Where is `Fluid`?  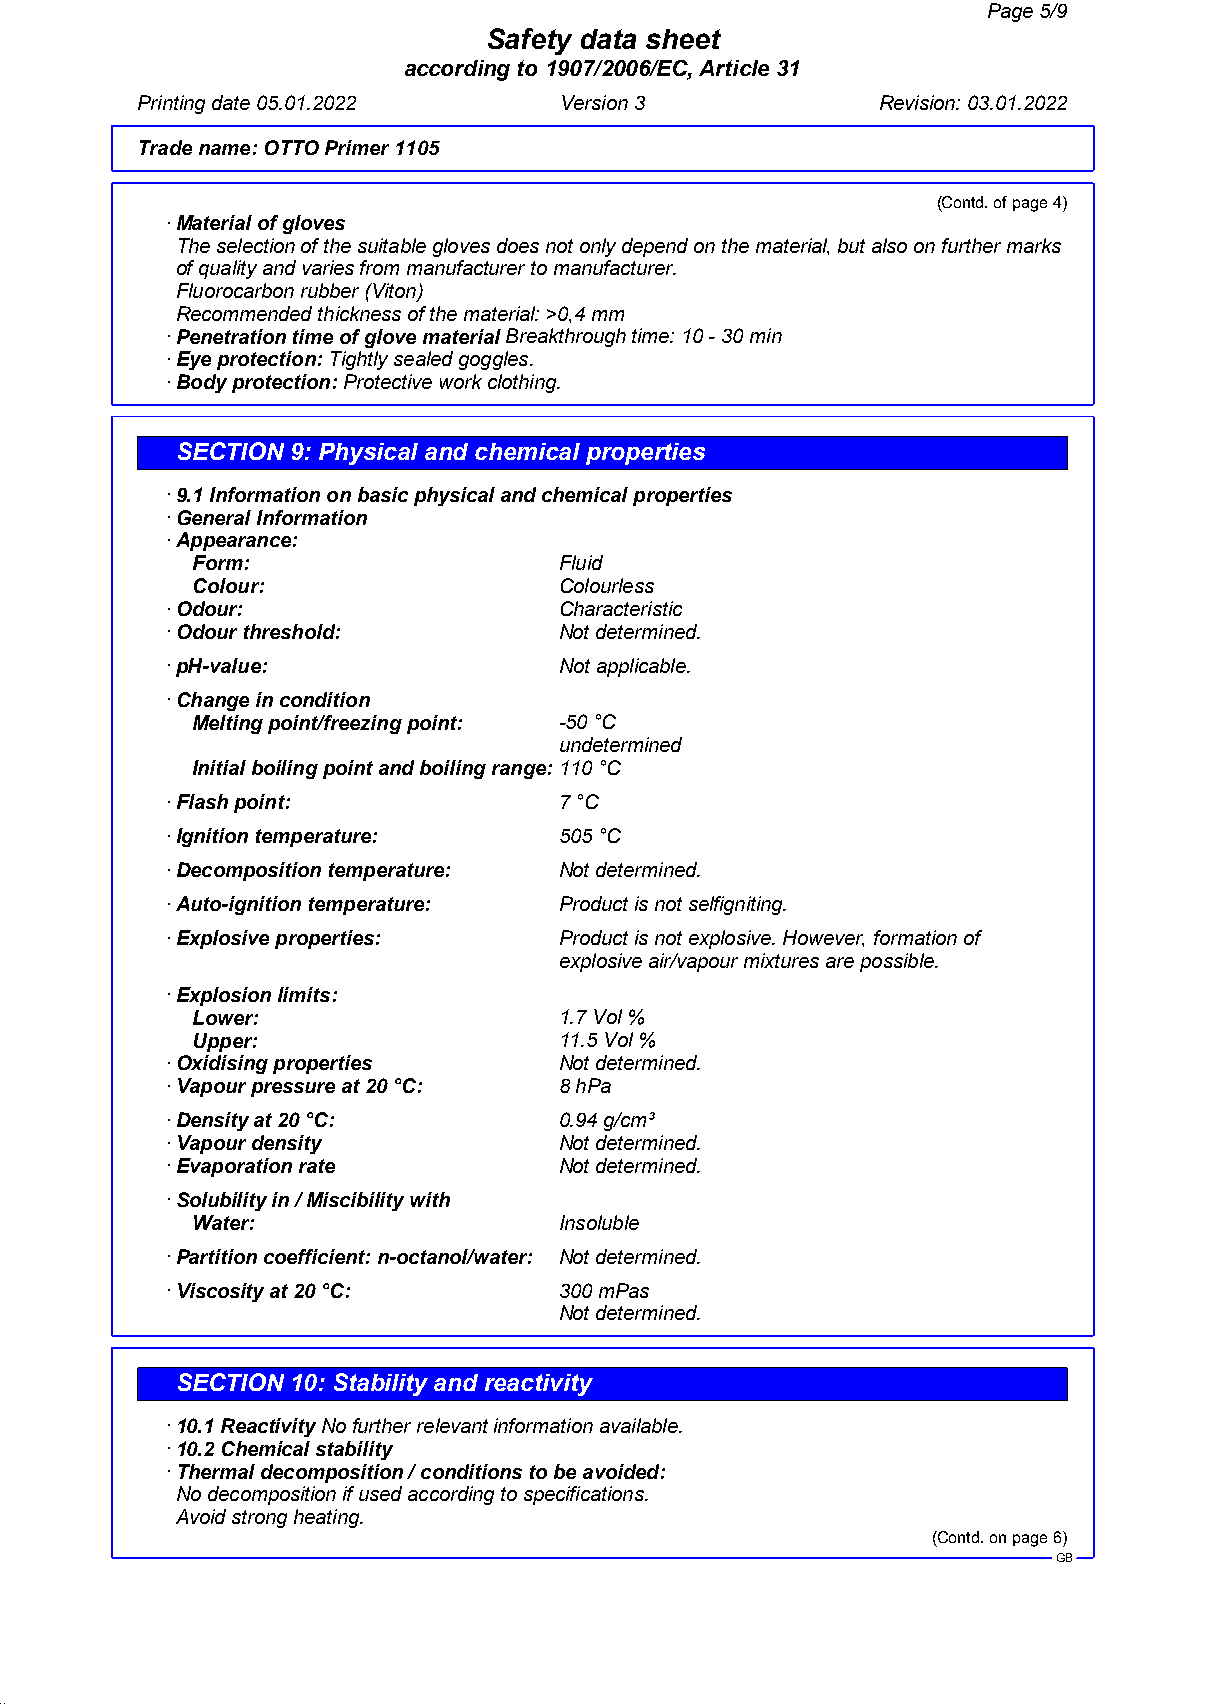 Fluid is located at coordinates (581, 562).
